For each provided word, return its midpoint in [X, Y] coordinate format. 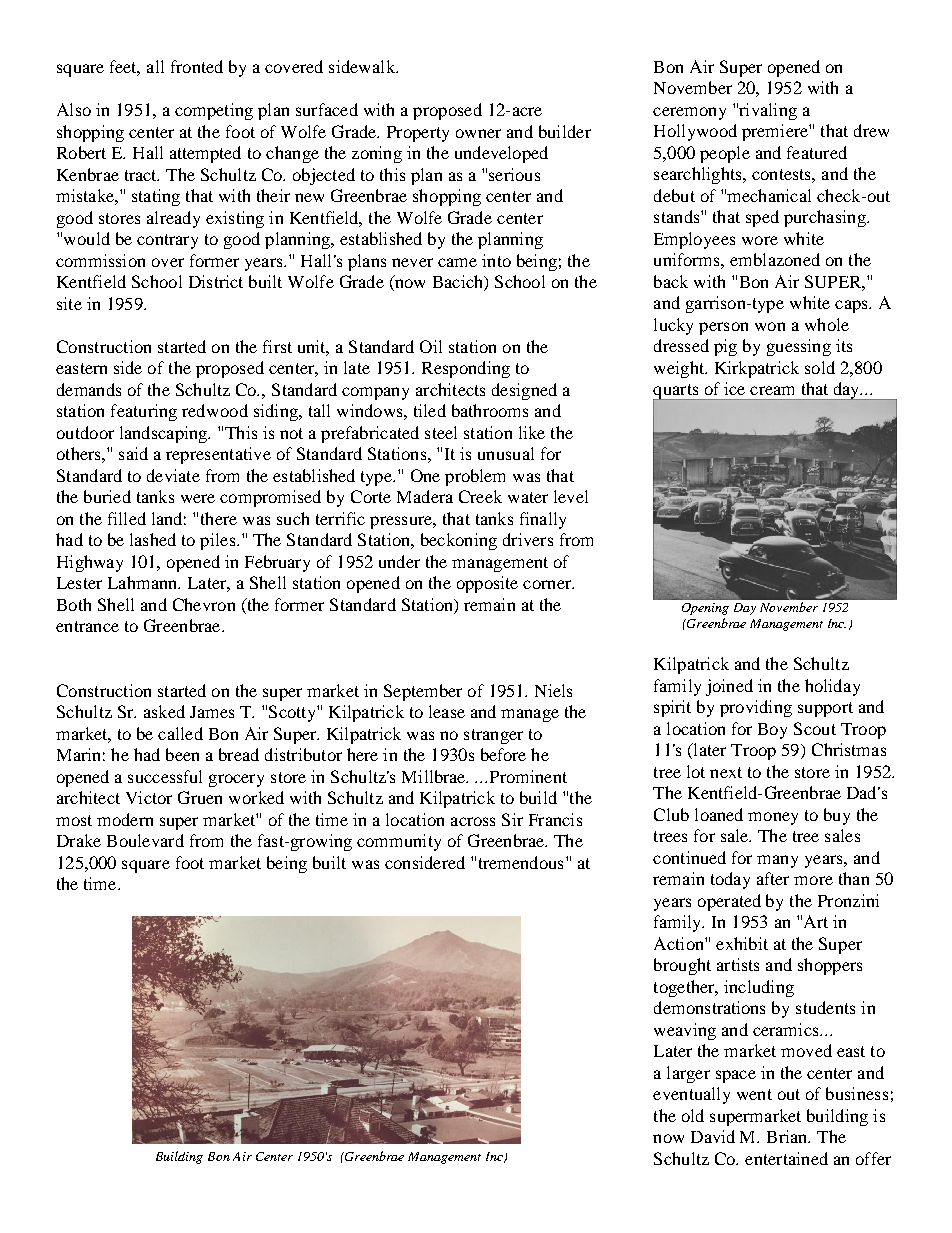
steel [441, 432]
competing [214, 111]
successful [165, 776]
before [503, 754]
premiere [776, 132]
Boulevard [145, 840]
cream [772, 390]
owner [478, 133]
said [133, 453]
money [773, 818]
